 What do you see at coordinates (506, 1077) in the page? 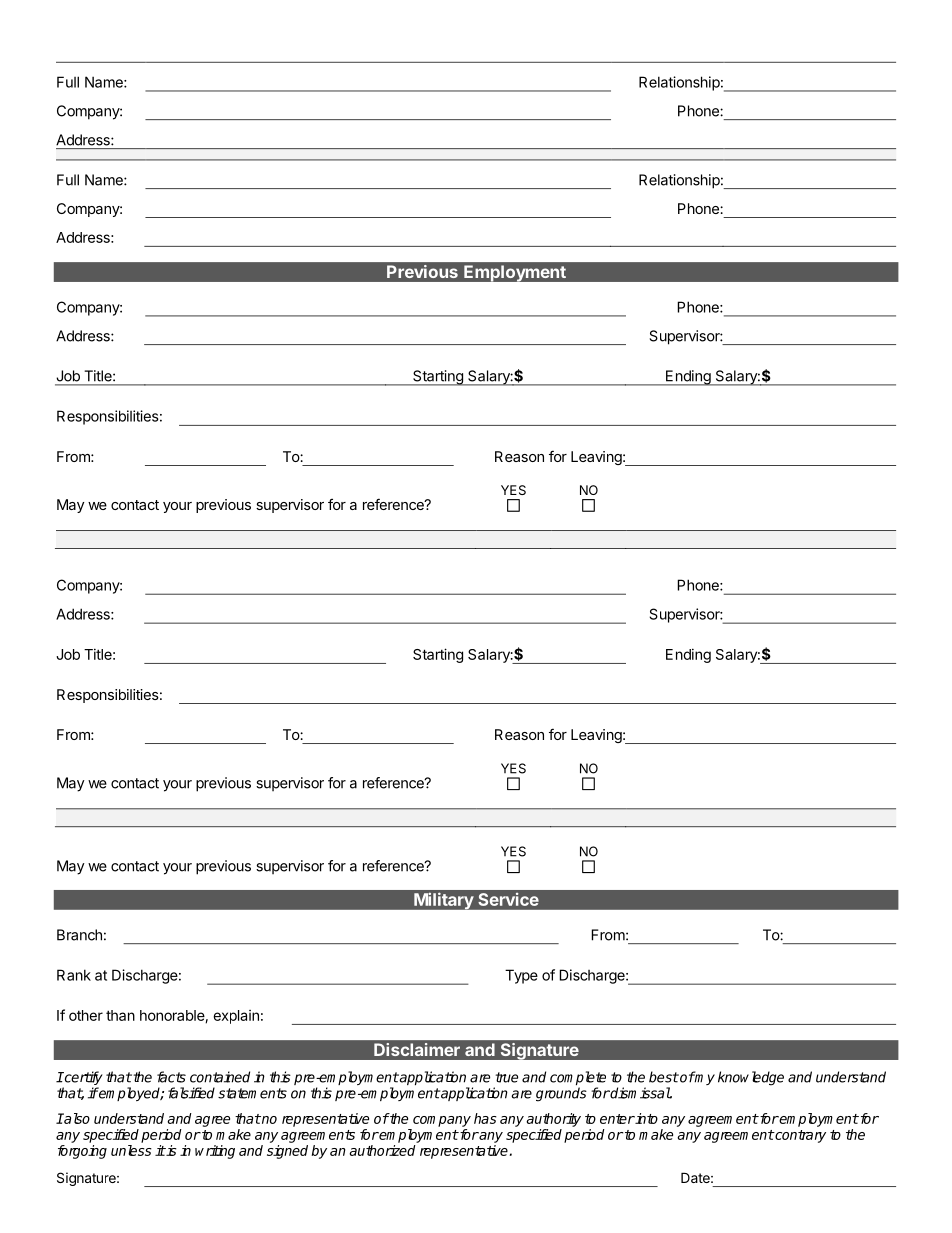
I see `true` at bounding box center [506, 1077].
